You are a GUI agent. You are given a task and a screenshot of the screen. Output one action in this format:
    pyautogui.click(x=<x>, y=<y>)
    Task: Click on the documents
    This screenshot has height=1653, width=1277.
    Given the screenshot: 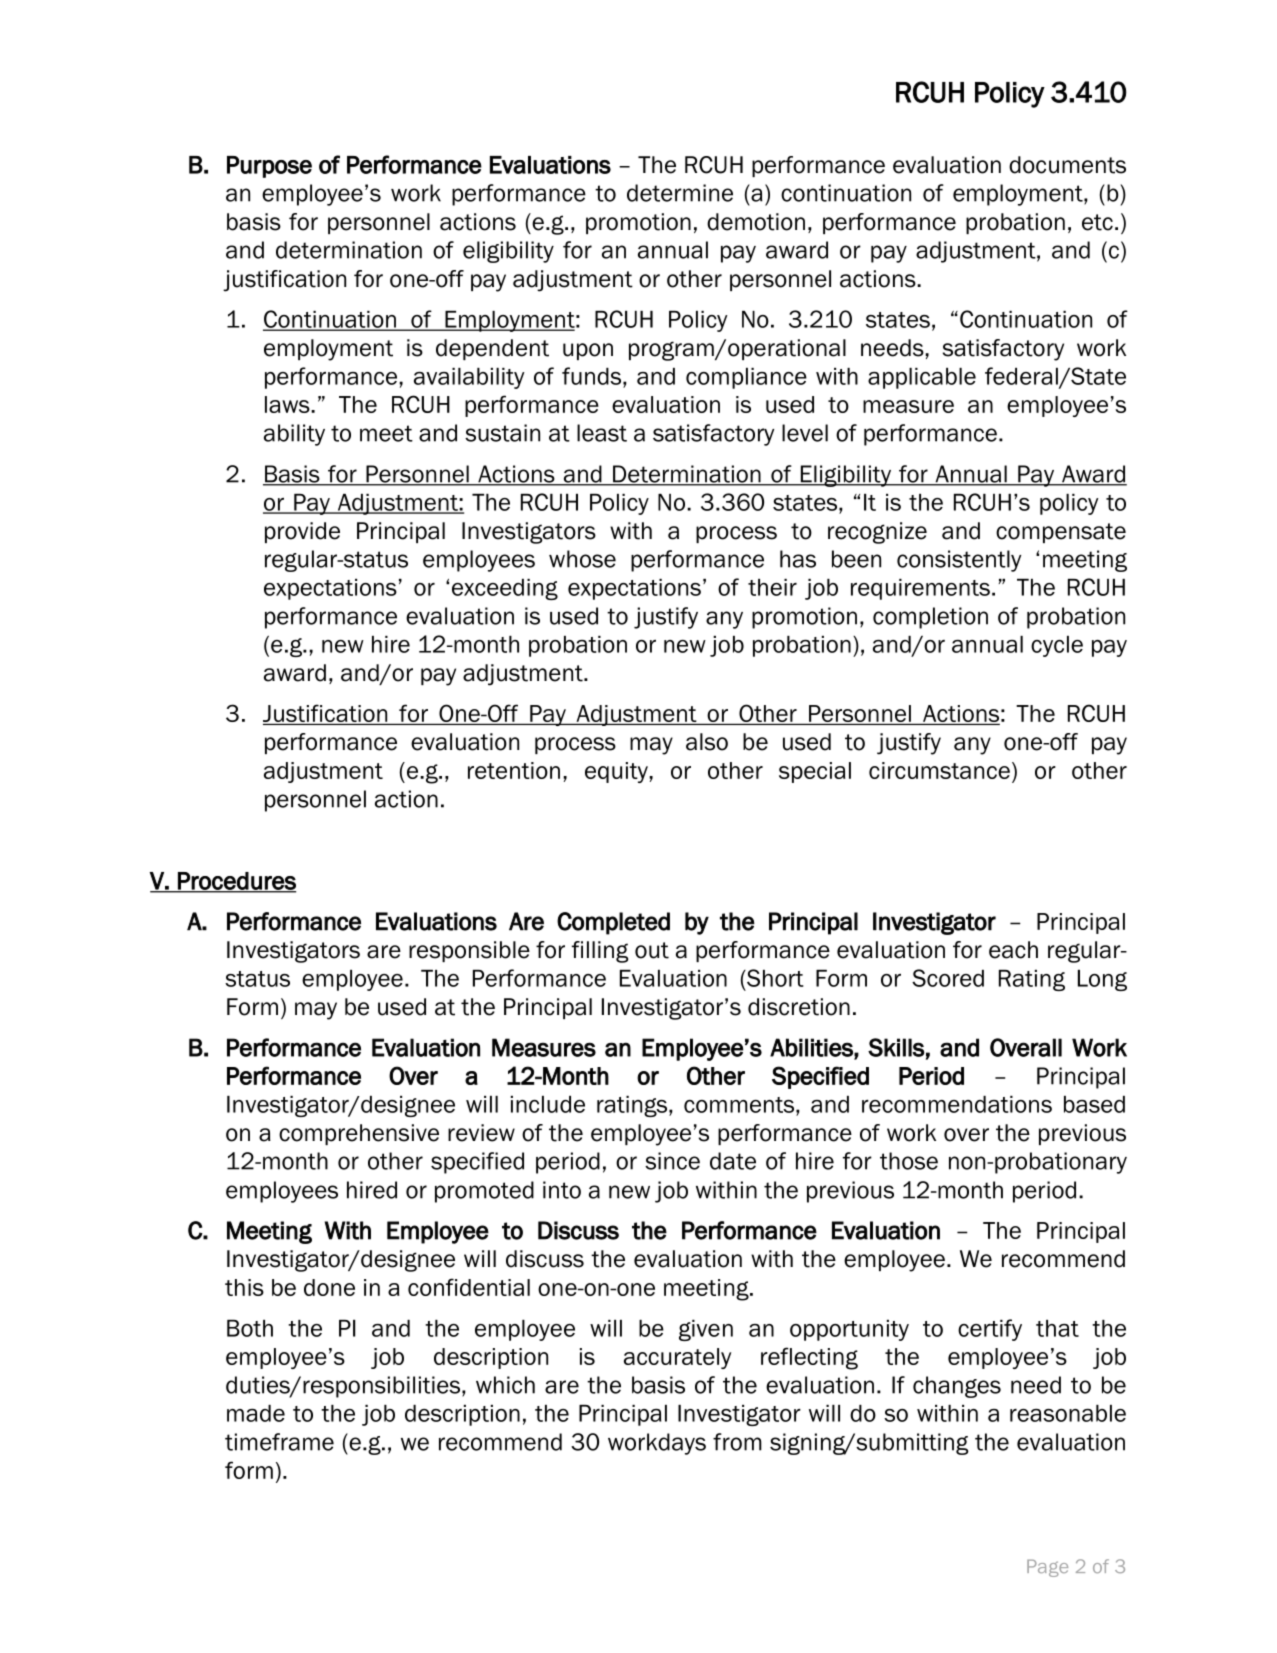 What is the action you would take?
    pyautogui.click(x=1067, y=165)
